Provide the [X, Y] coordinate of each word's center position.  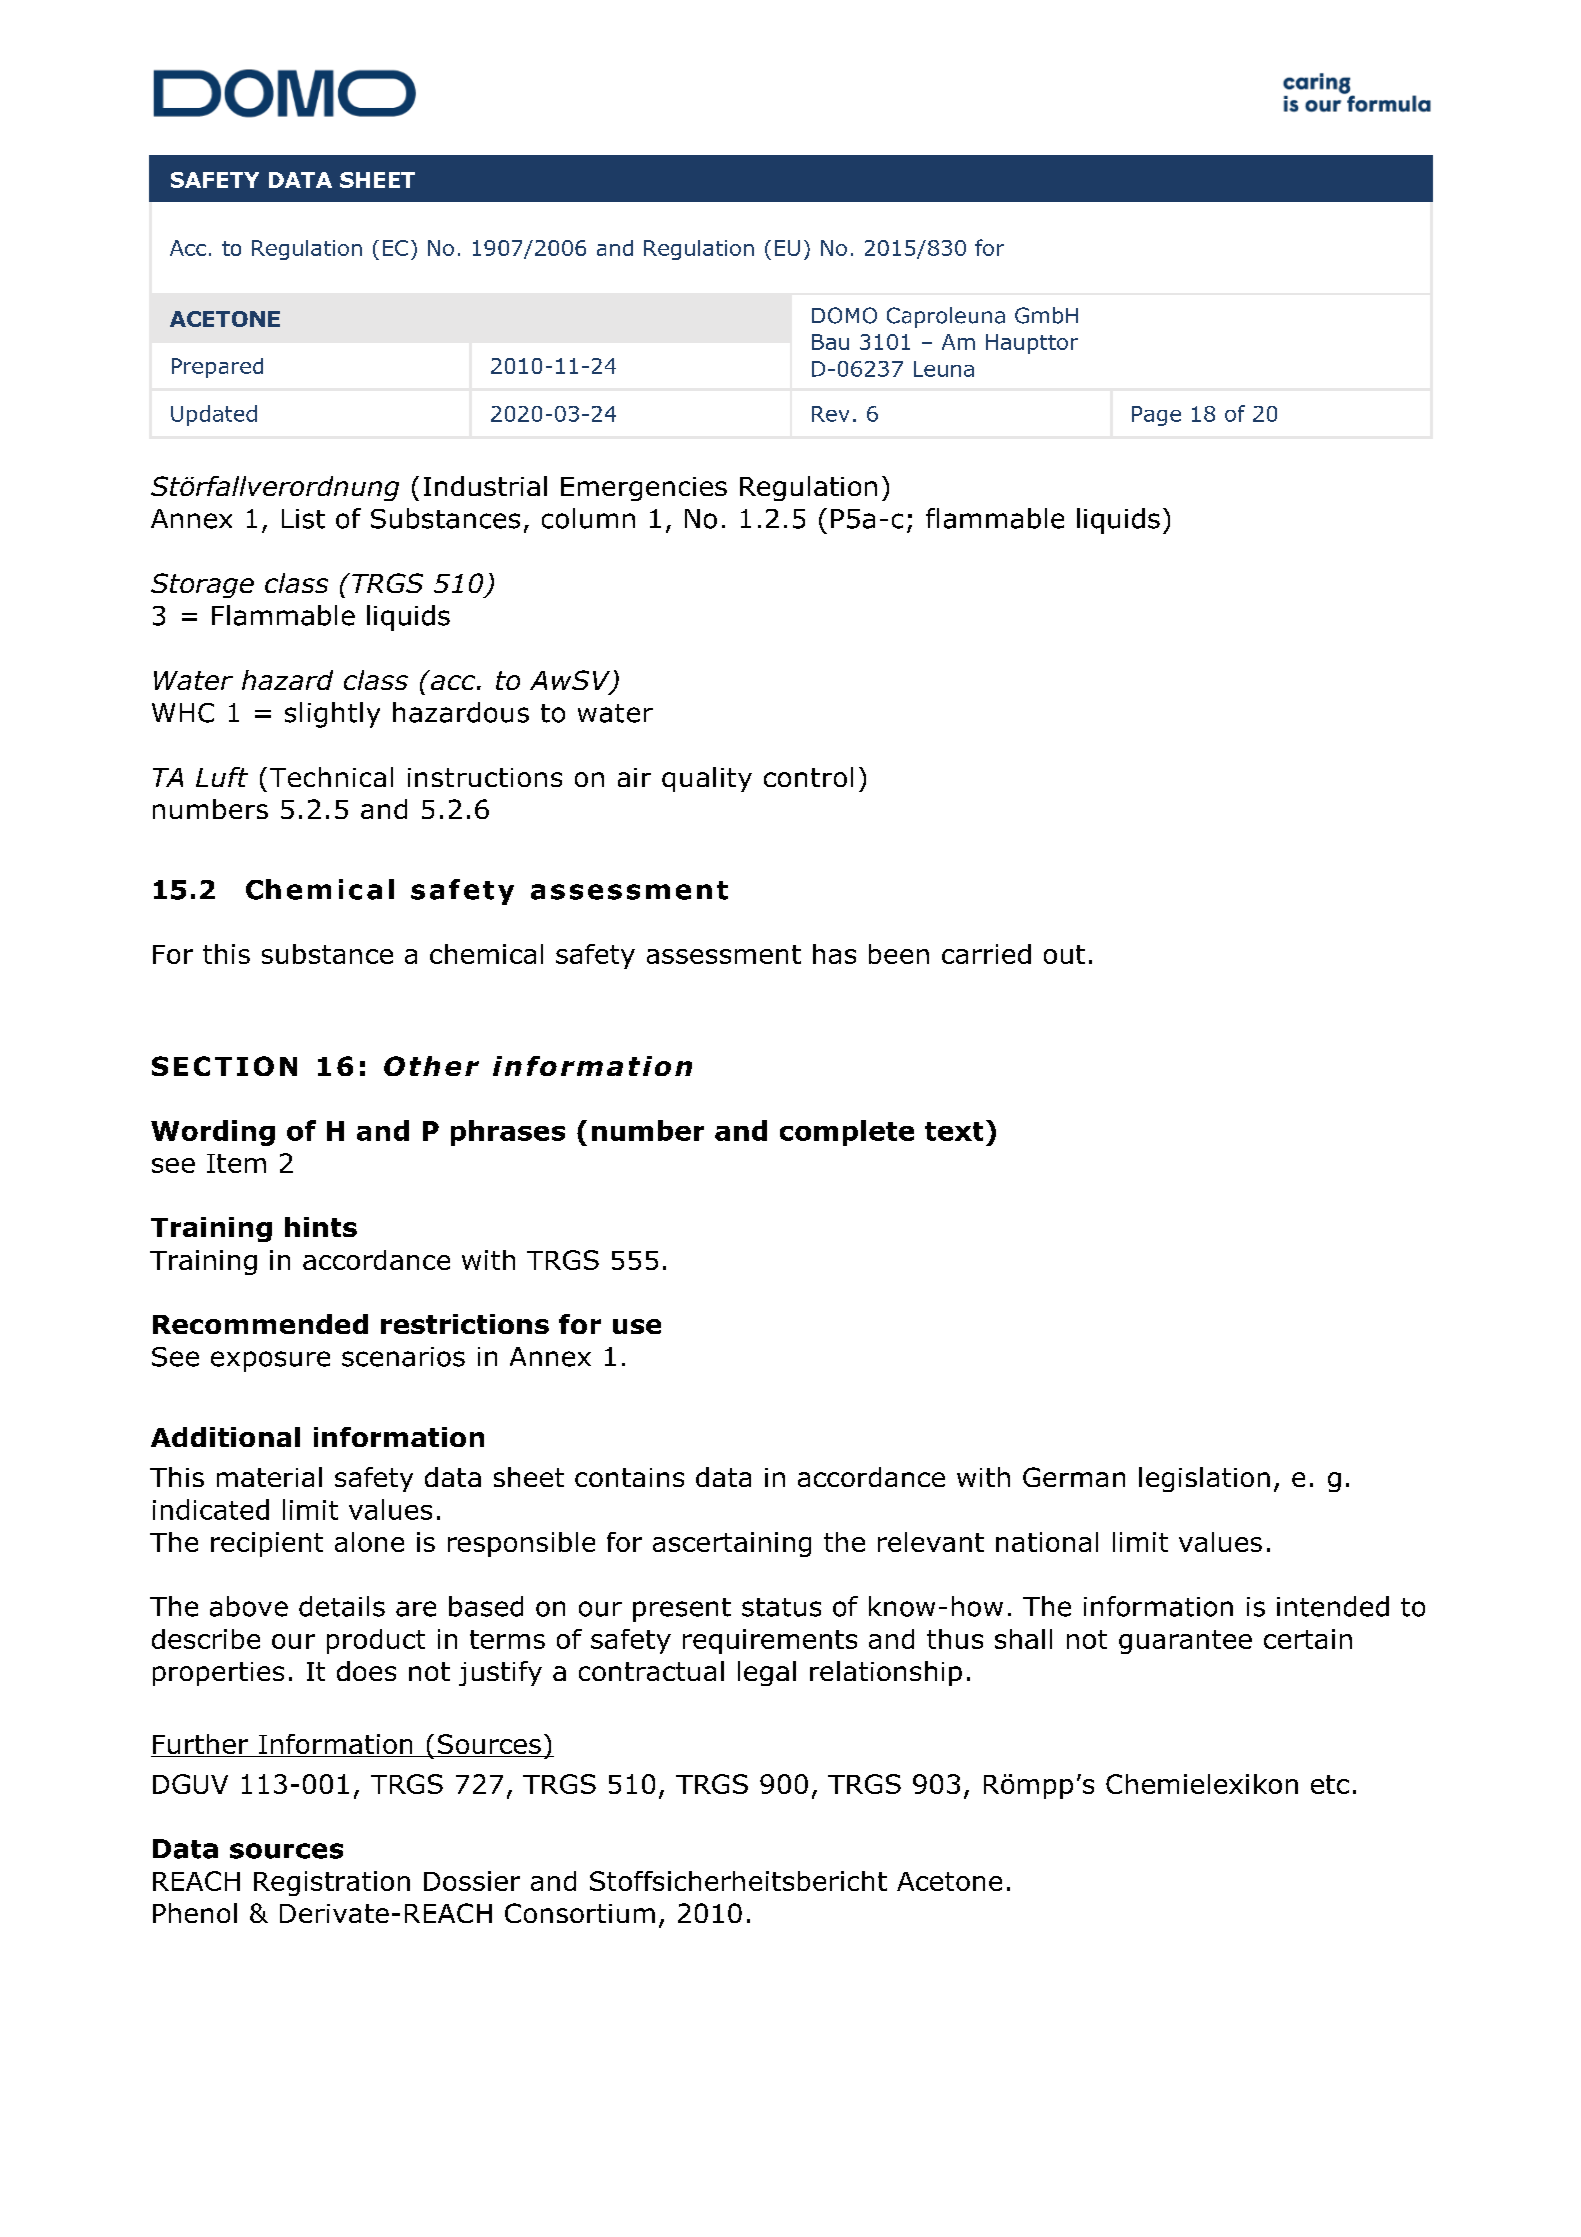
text [954, 1131]
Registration [332, 1883]
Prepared [217, 368]
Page [1156, 416]
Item [236, 1163]
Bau [830, 342]
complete [847, 1133]
